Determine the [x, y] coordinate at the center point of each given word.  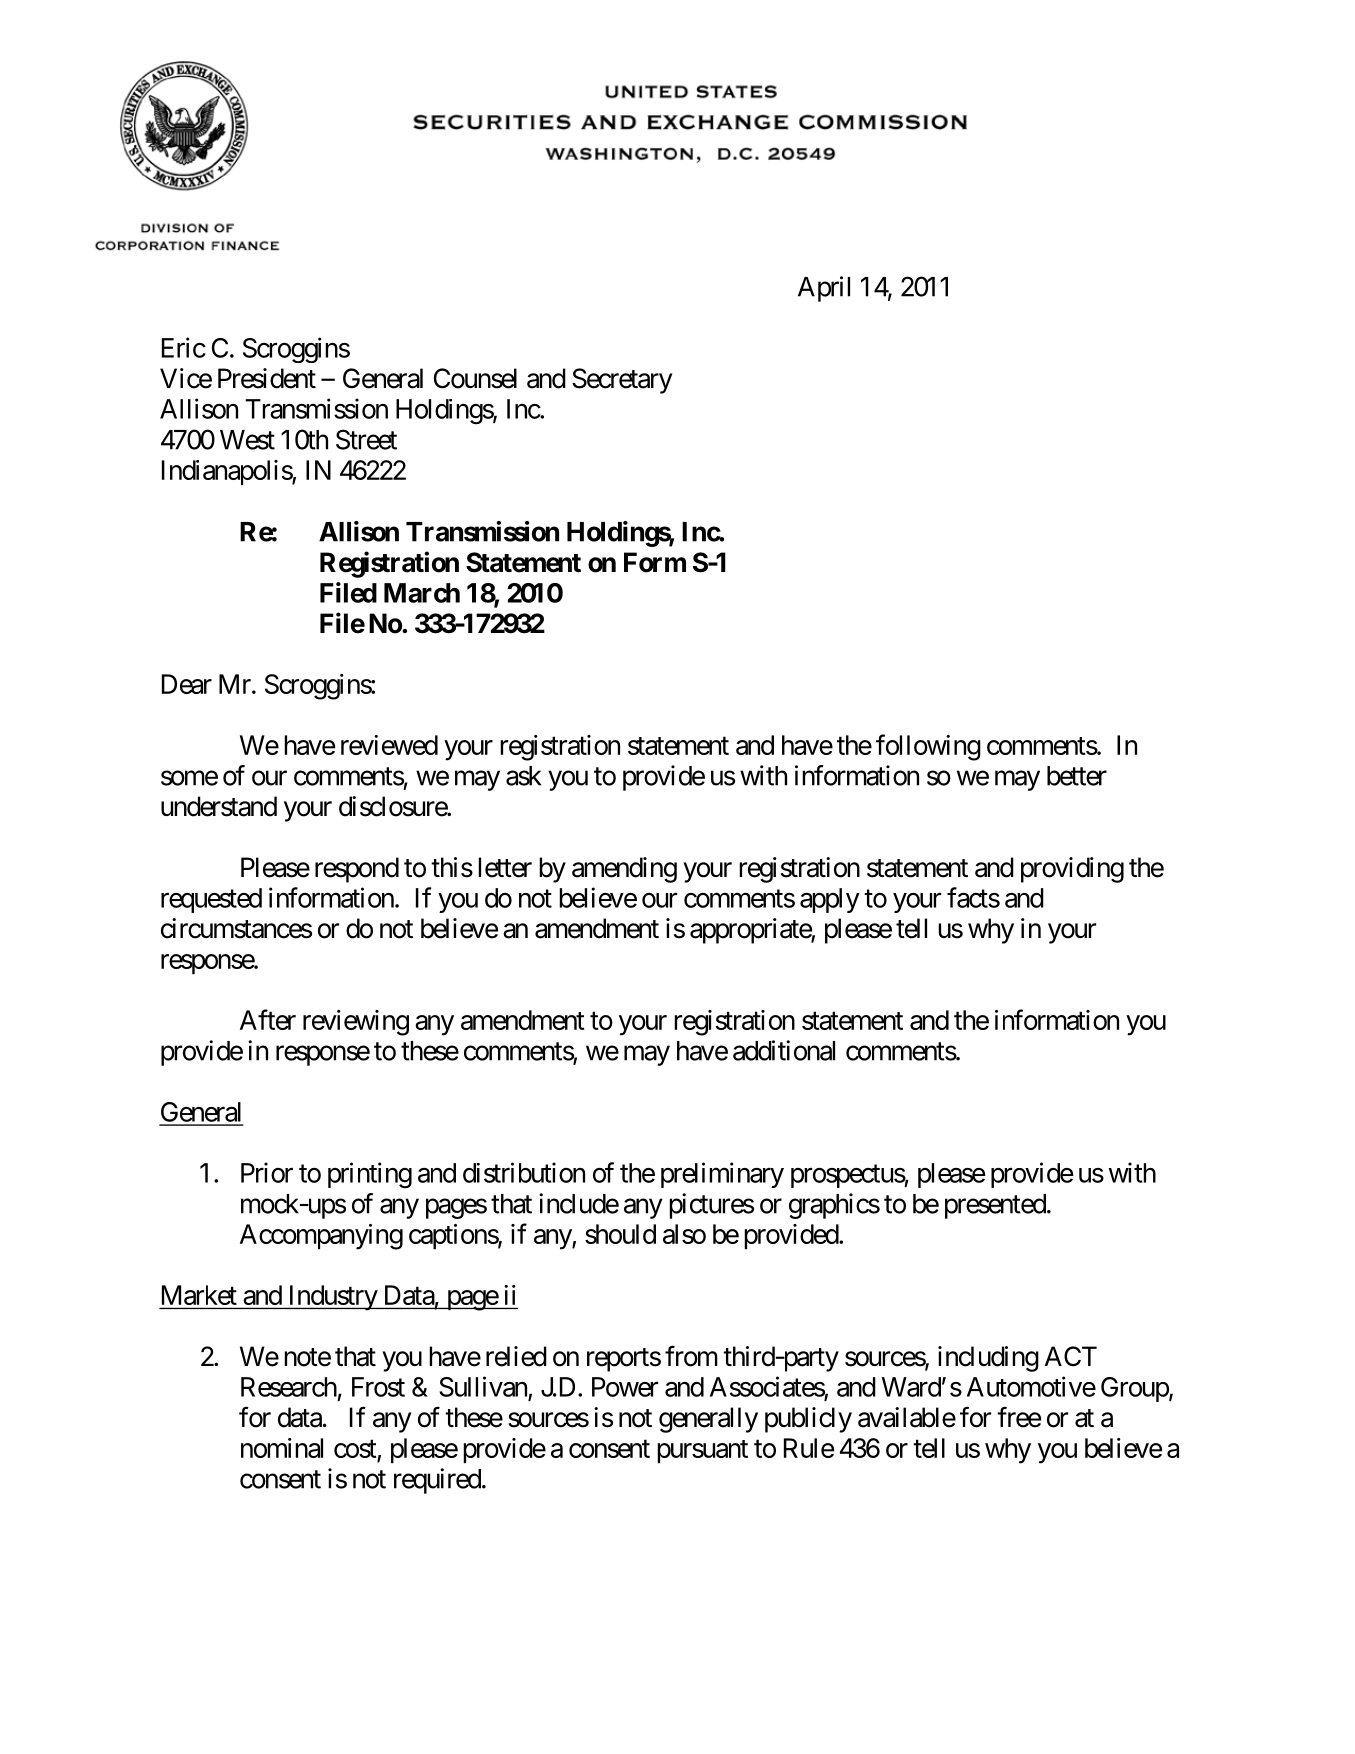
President [267, 378]
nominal [282, 1448]
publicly [808, 1420]
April [824, 289]
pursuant [702, 1451]
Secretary [622, 381]
